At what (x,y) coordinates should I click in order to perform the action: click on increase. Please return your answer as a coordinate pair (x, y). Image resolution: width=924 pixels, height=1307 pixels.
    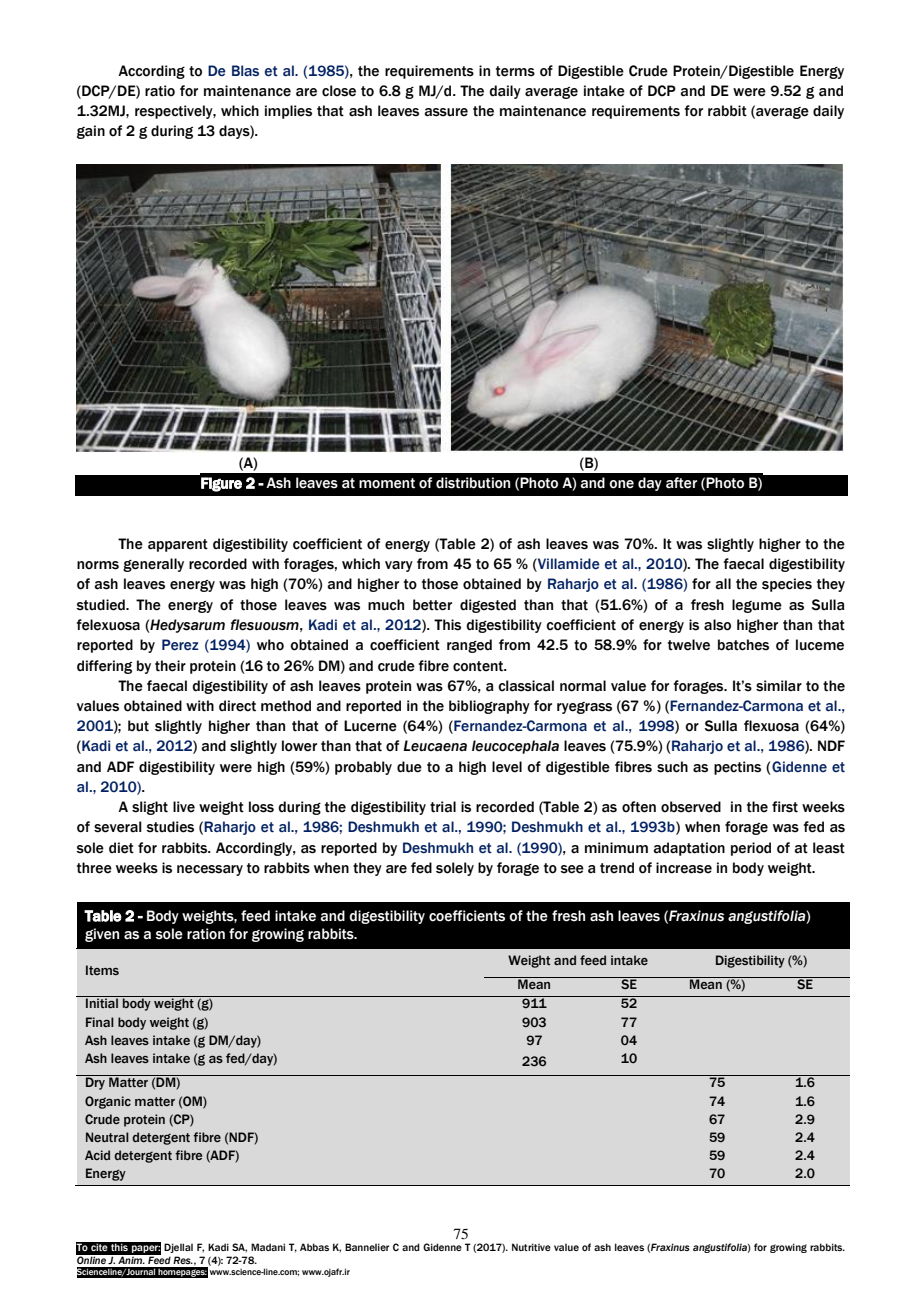
    Looking at the image, I should click on (684, 868).
